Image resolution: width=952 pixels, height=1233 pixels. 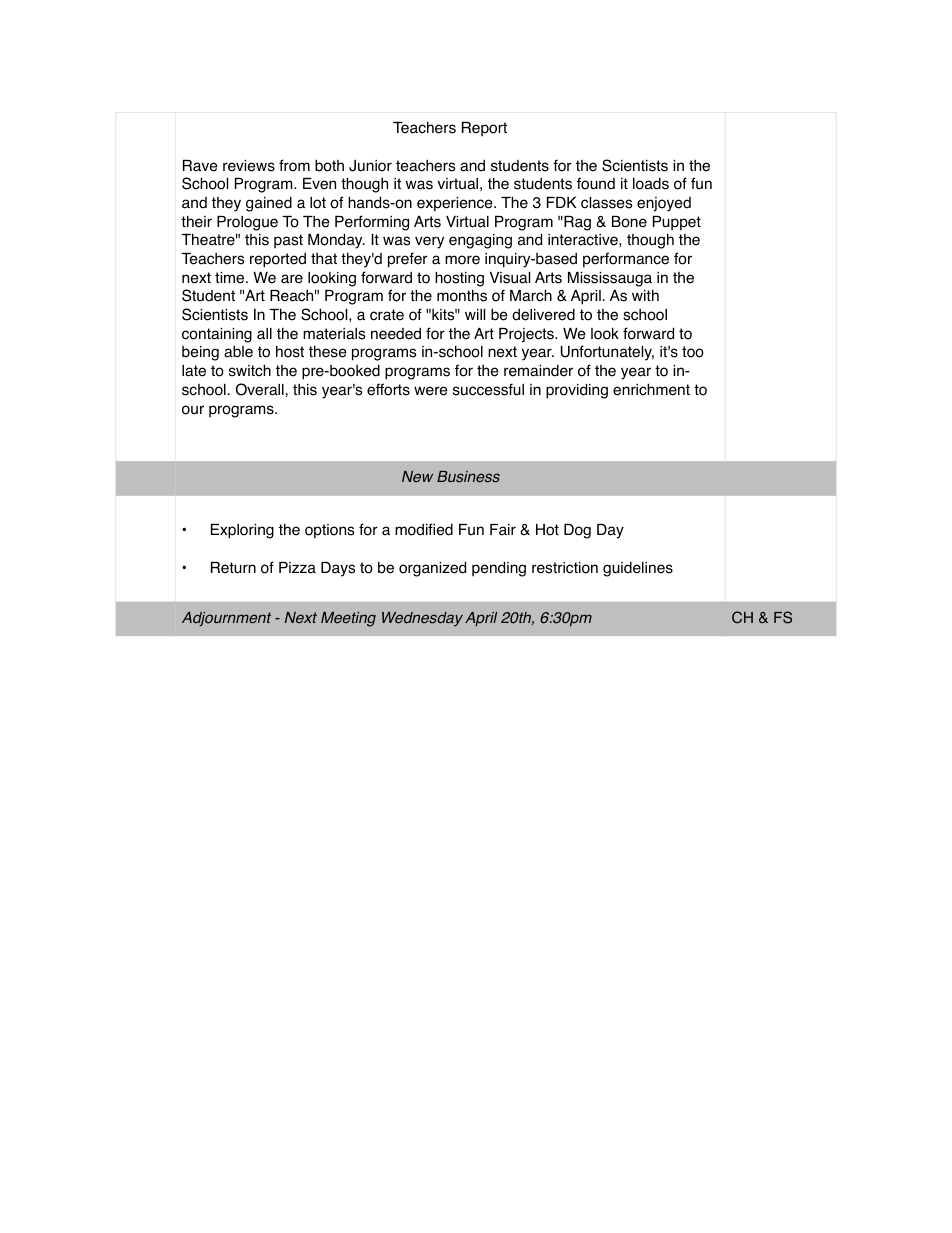 I want to click on were, so click(x=431, y=391).
